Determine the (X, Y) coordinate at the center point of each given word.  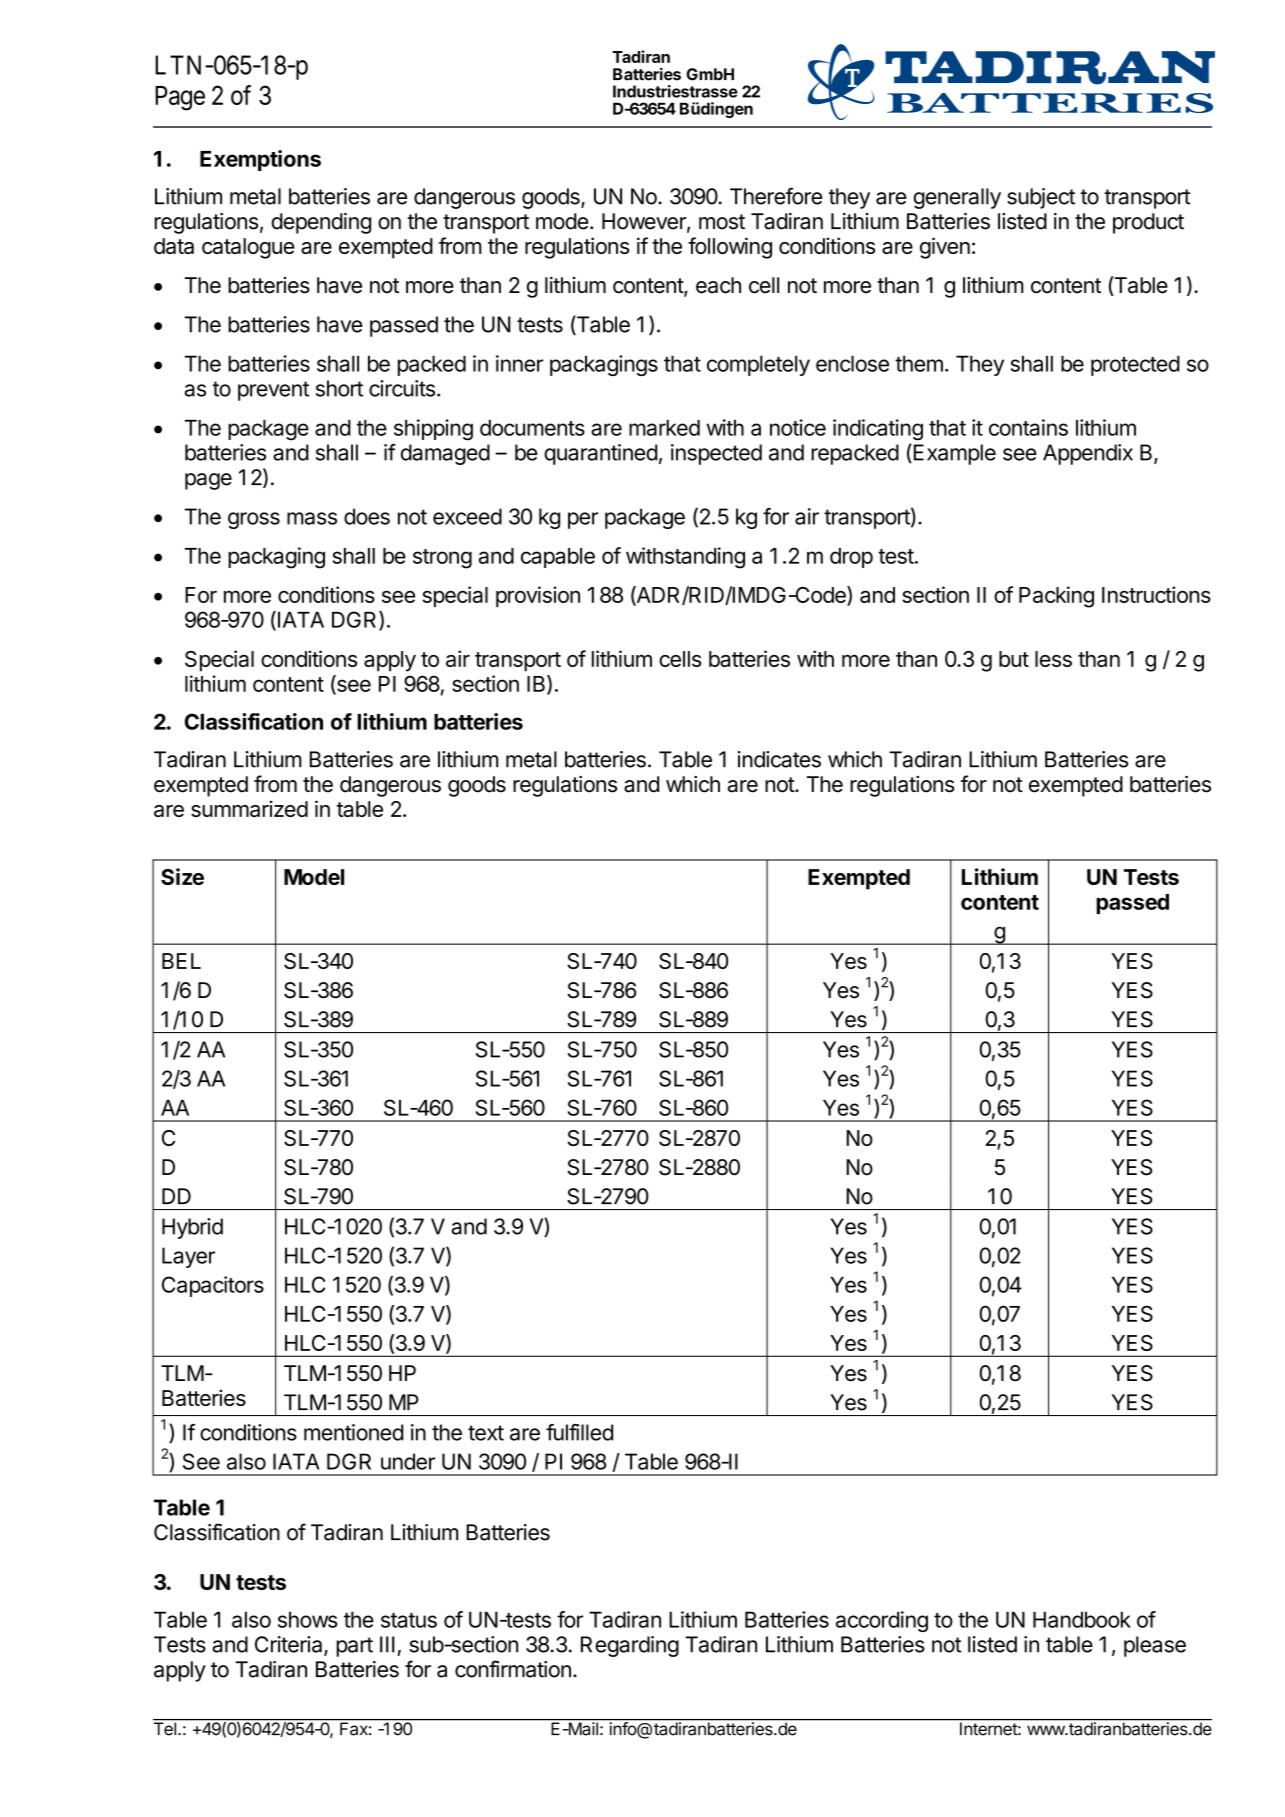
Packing (1056, 597)
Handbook (1082, 1619)
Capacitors (213, 1286)
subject (1041, 198)
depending (321, 223)
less (1053, 659)
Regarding (630, 1646)
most (722, 222)
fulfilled (579, 1432)
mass (312, 518)
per (583, 520)
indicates (779, 759)
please (1155, 1646)
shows (308, 1619)
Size (182, 876)
